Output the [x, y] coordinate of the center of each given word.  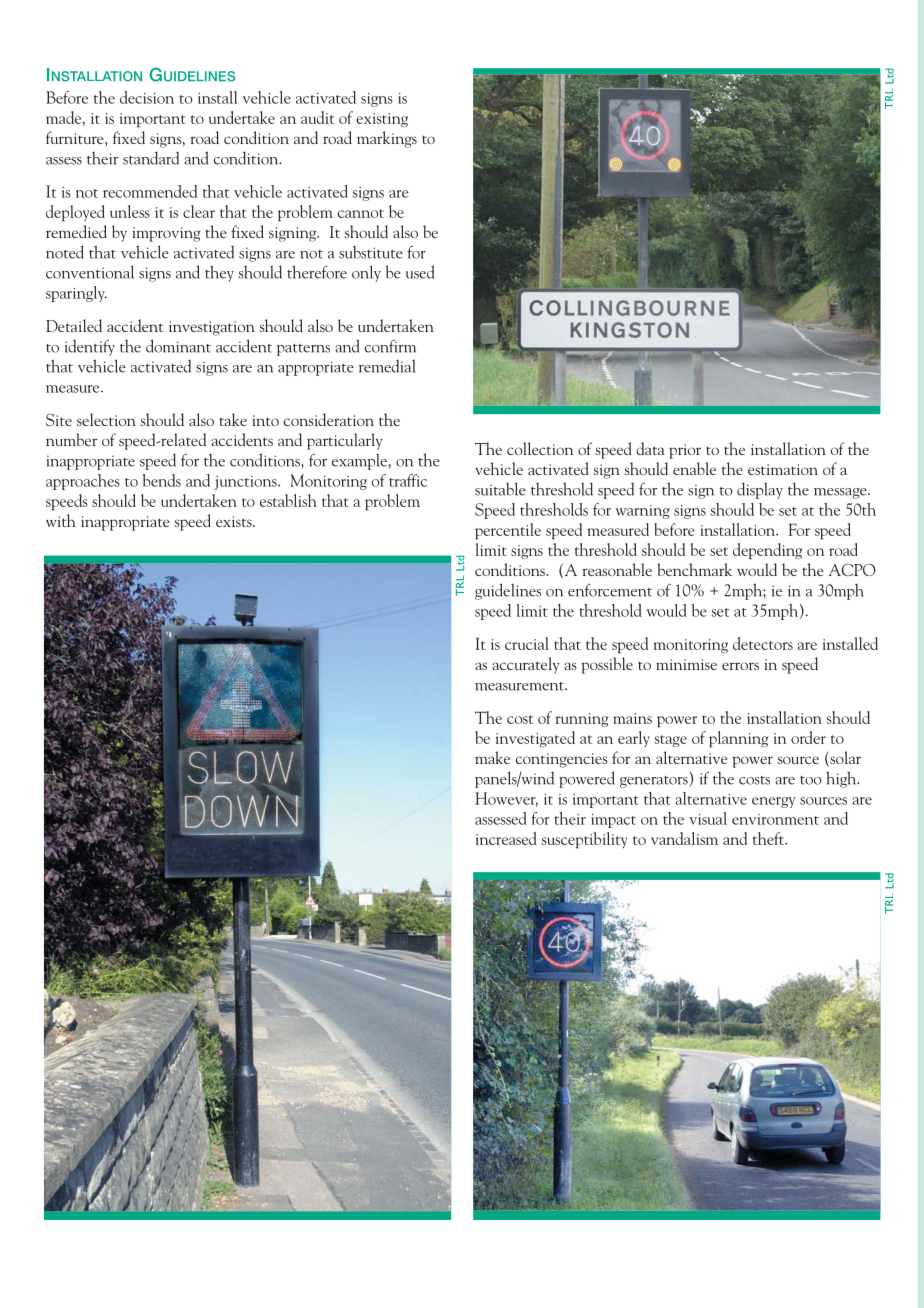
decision [147, 97]
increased [506, 838]
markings [387, 139]
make [492, 757]
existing [382, 120]
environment [775, 819]
